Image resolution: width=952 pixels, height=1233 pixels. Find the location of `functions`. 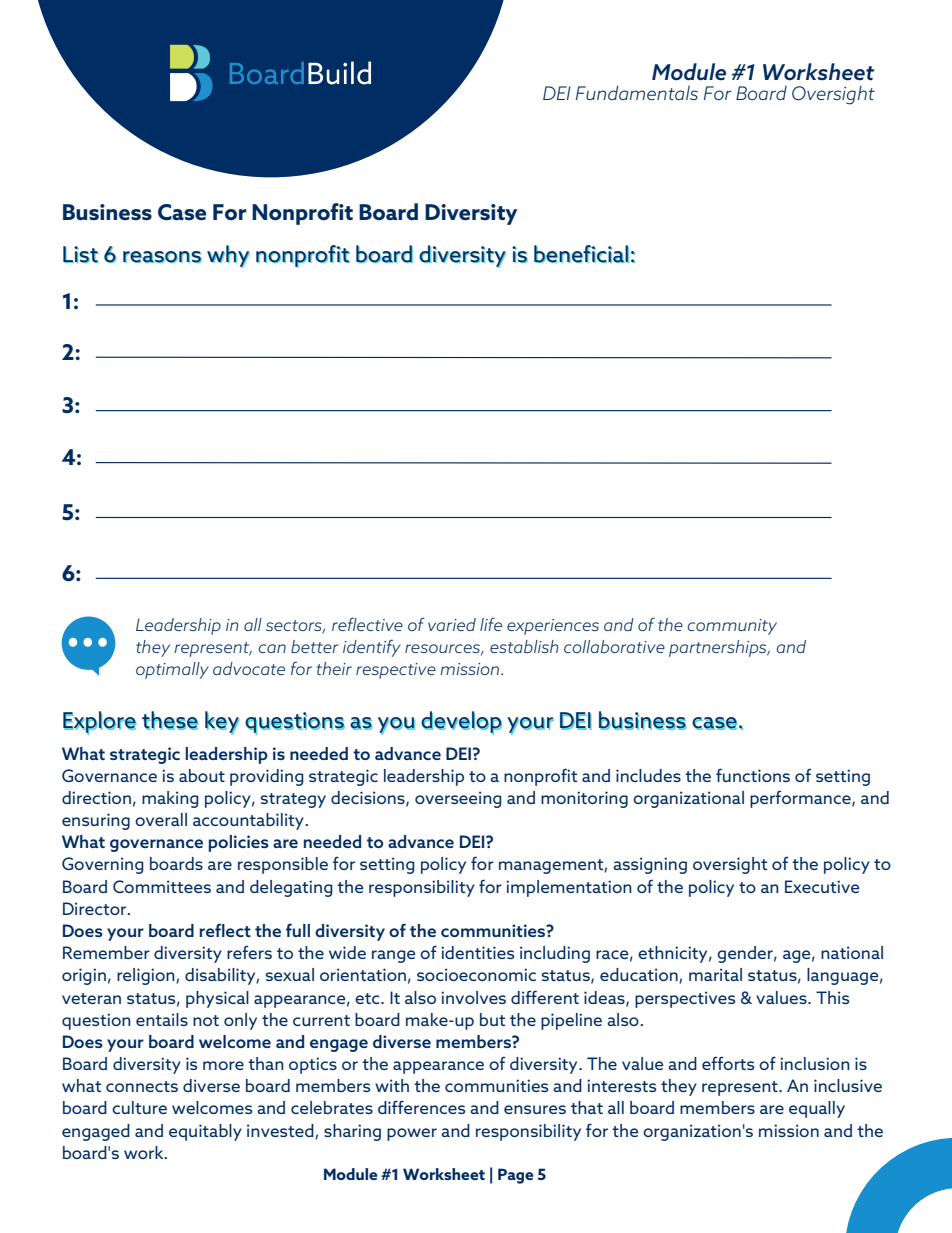

functions is located at coordinates (753, 775).
